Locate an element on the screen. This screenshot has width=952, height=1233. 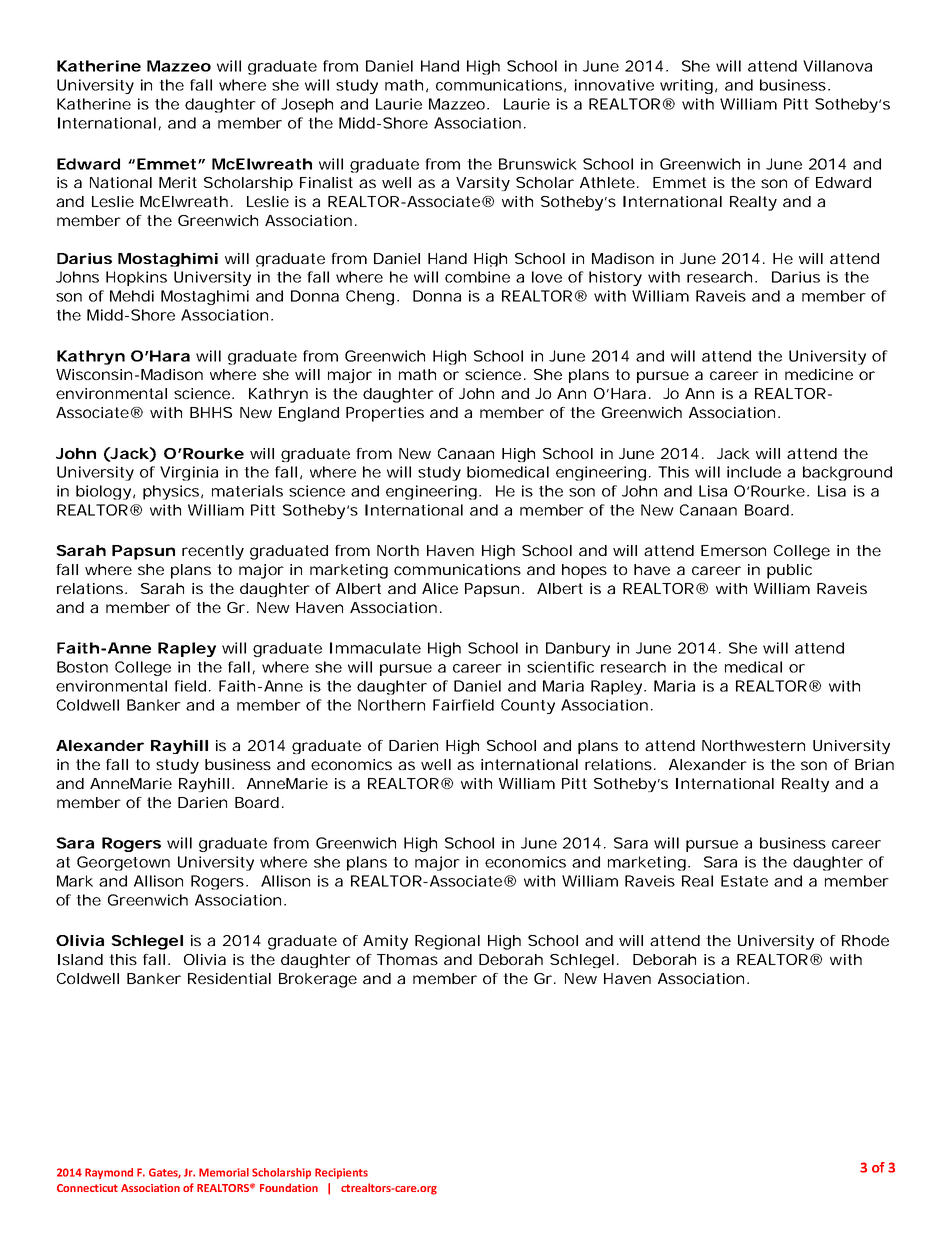
County is located at coordinates (528, 706).
